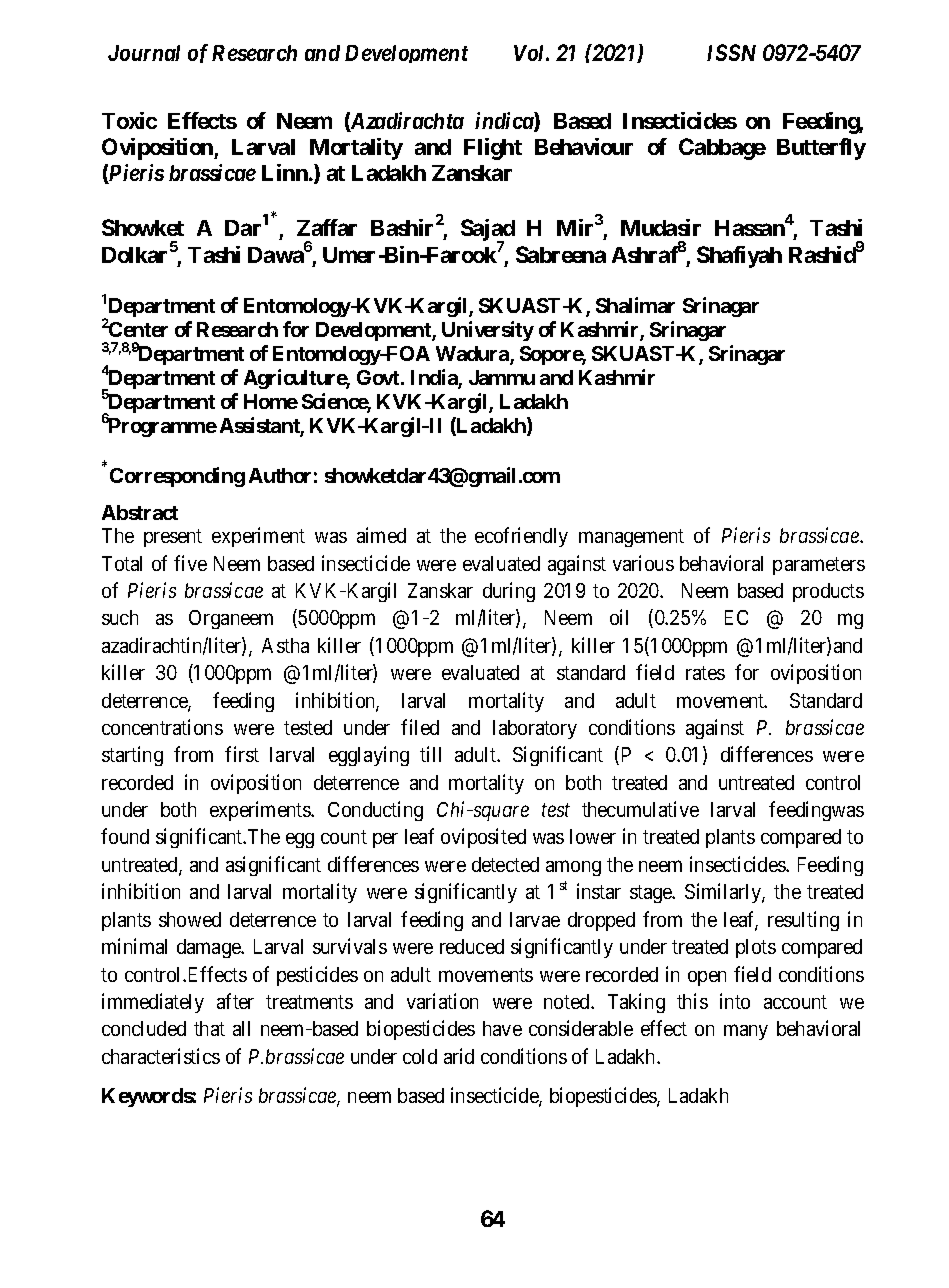  What do you see at coordinates (731, 52) in the screenshot?
I see `ISSN` at bounding box center [731, 52].
